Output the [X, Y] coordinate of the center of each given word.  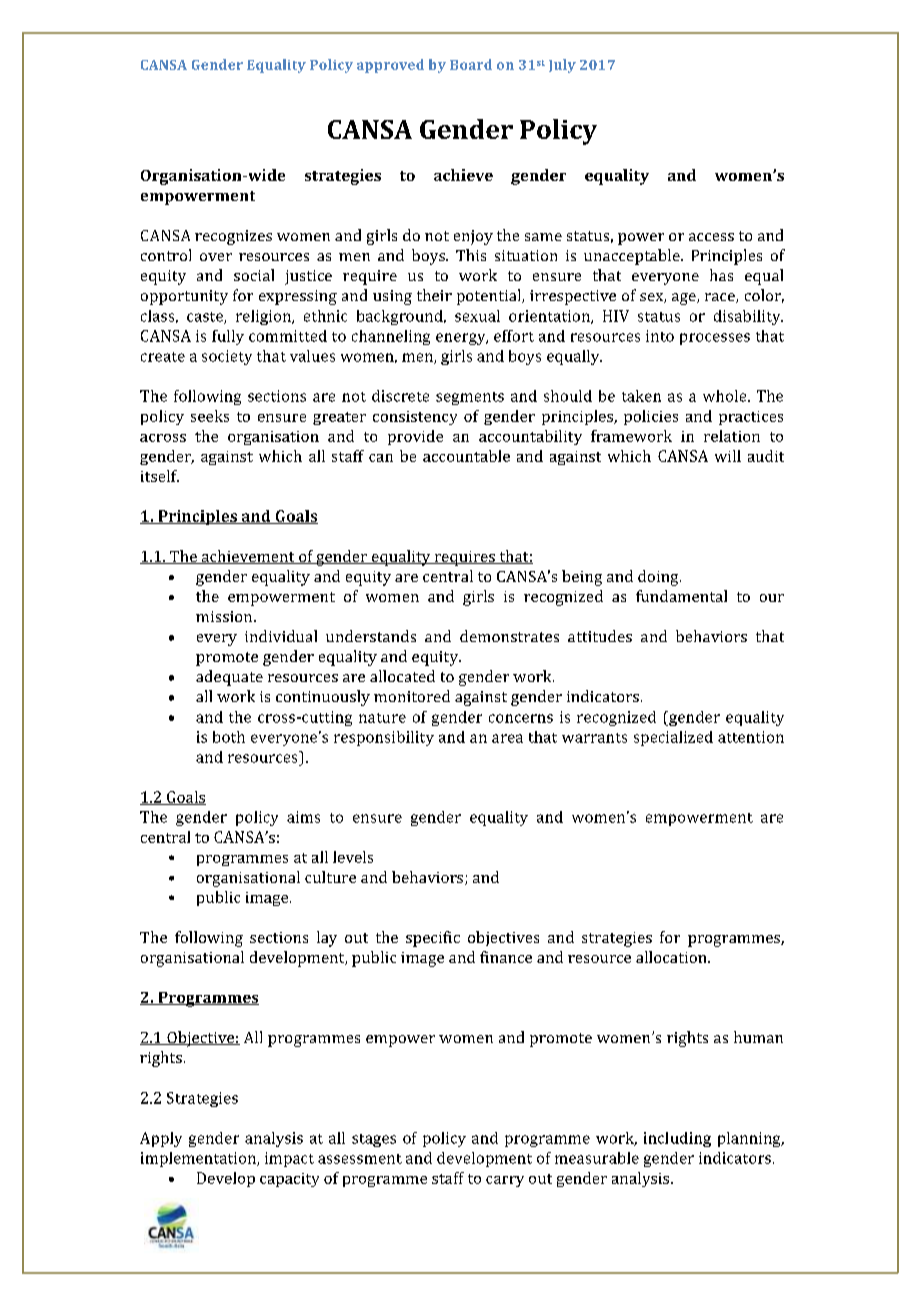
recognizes [233, 237]
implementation [200, 1159]
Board [471, 64]
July [562, 66]
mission [225, 616]
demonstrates [509, 636]
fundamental [681, 596]
